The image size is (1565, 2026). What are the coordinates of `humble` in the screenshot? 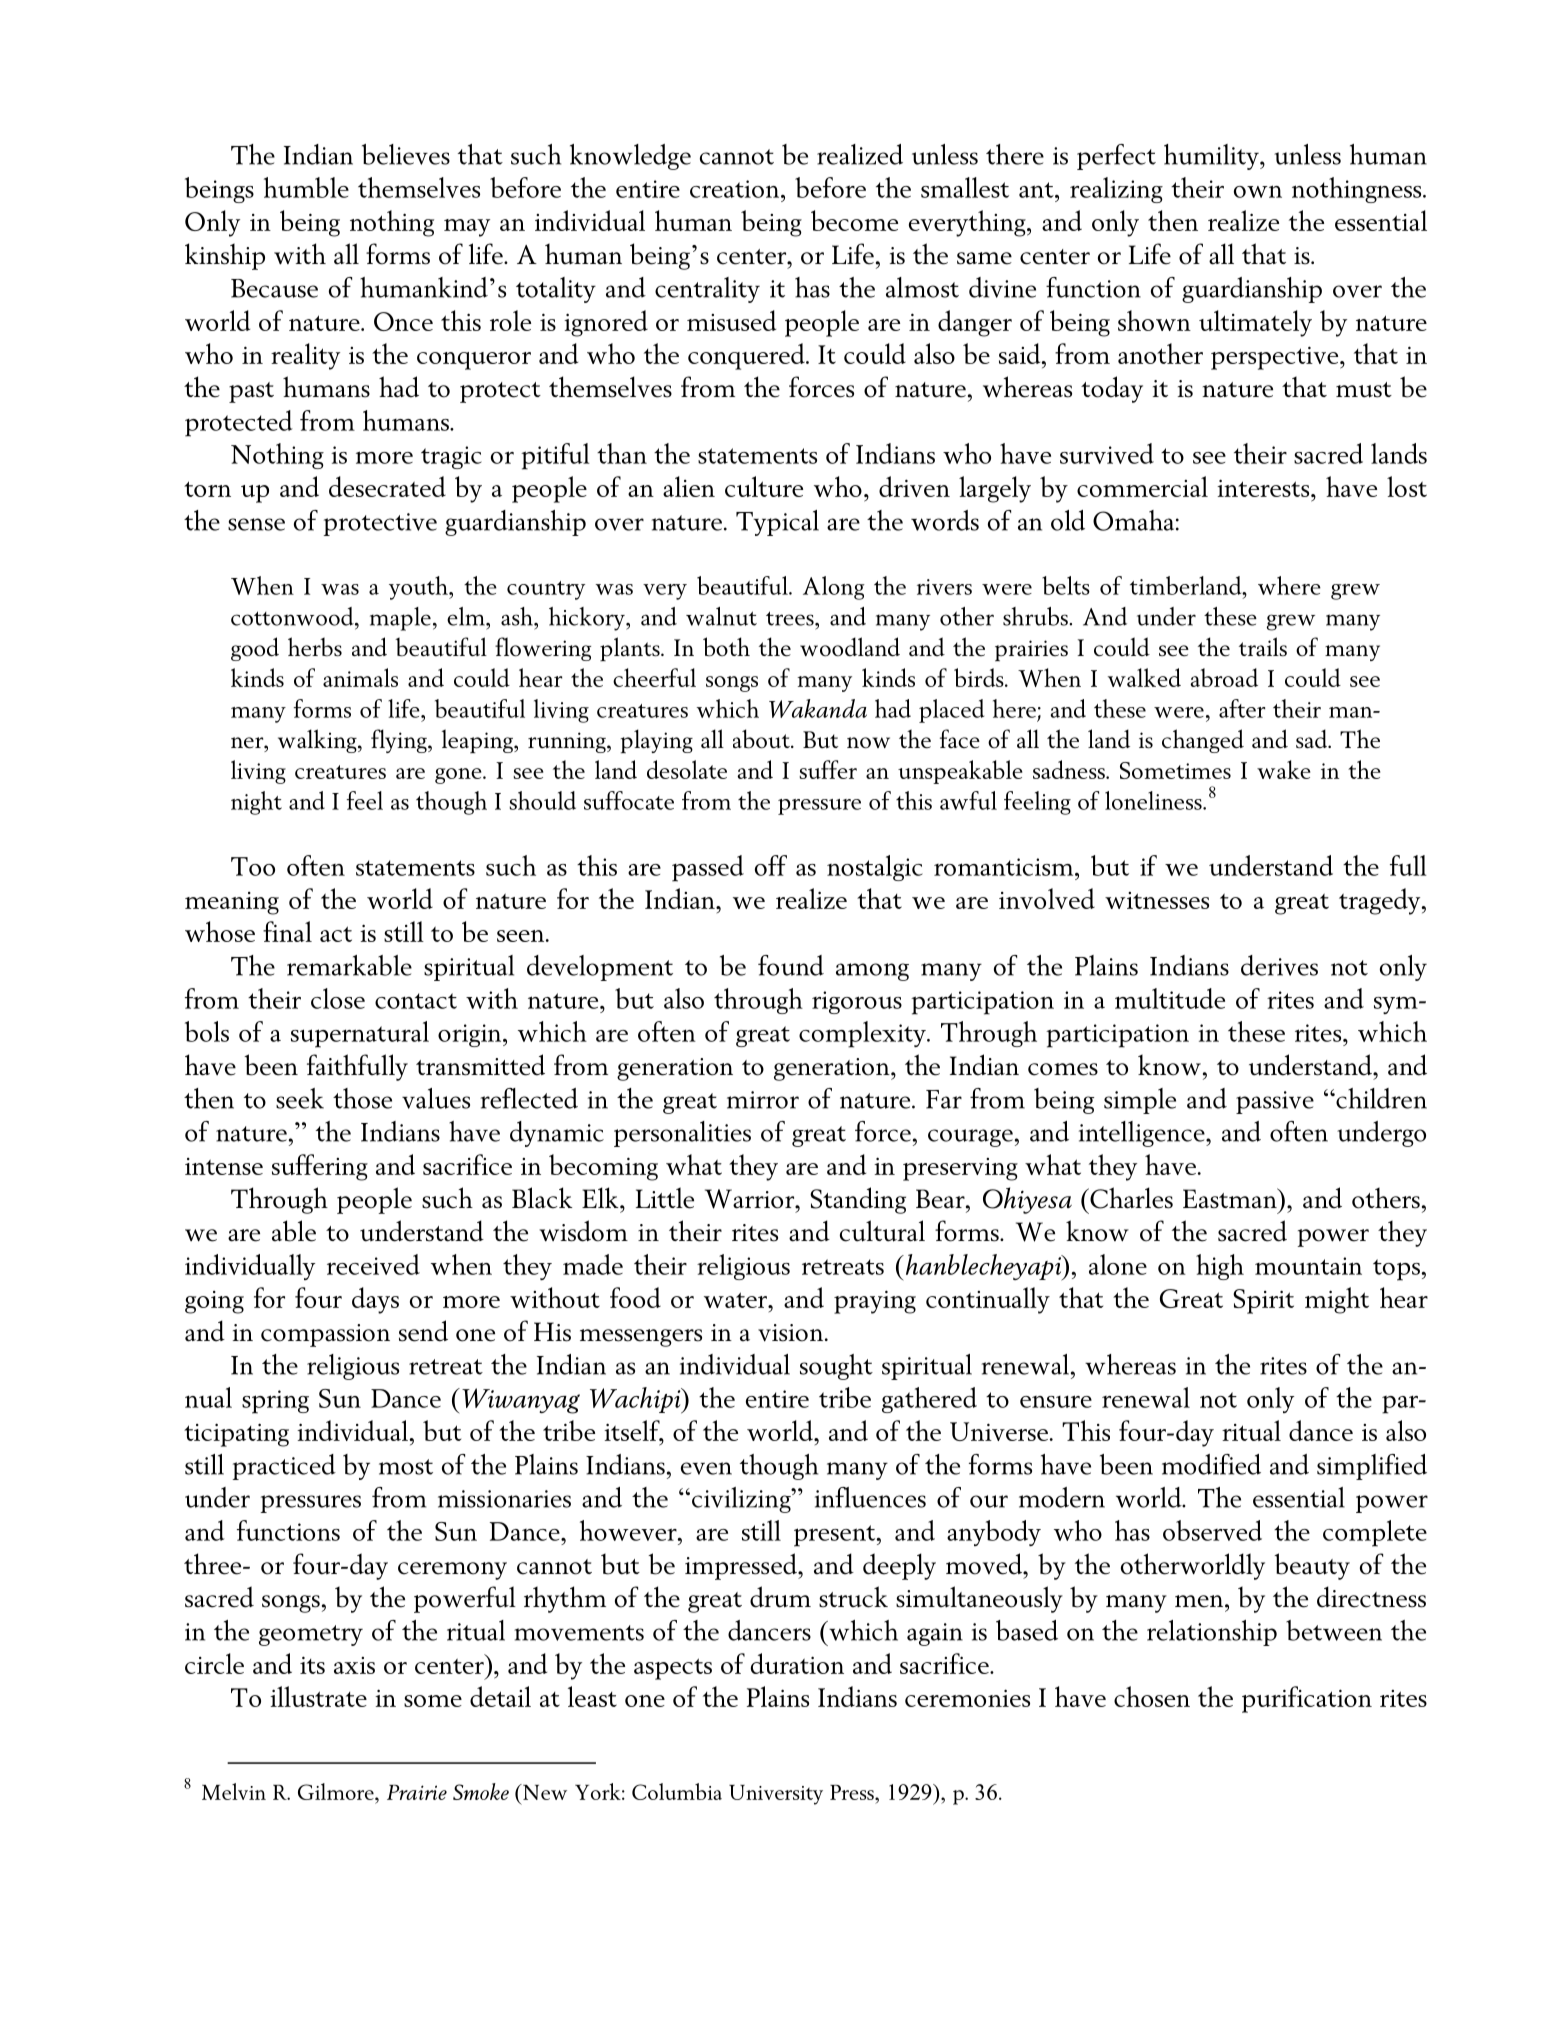 It's located at (306, 187).
